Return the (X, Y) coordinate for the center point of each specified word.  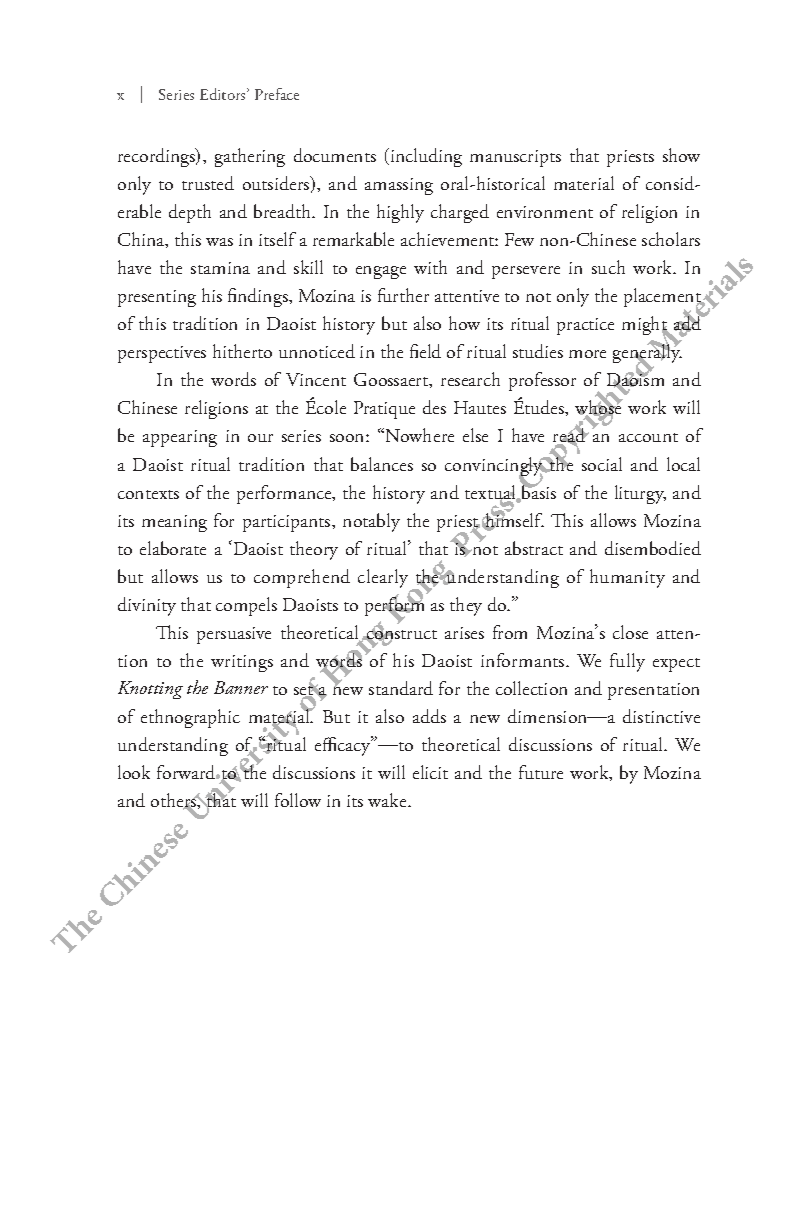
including (425, 157)
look (134, 772)
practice (585, 326)
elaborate (173, 548)
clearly (383, 578)
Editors (224, 94)
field (425, 351)
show (681, 155)
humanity (627, 578)
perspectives (162, 354)
